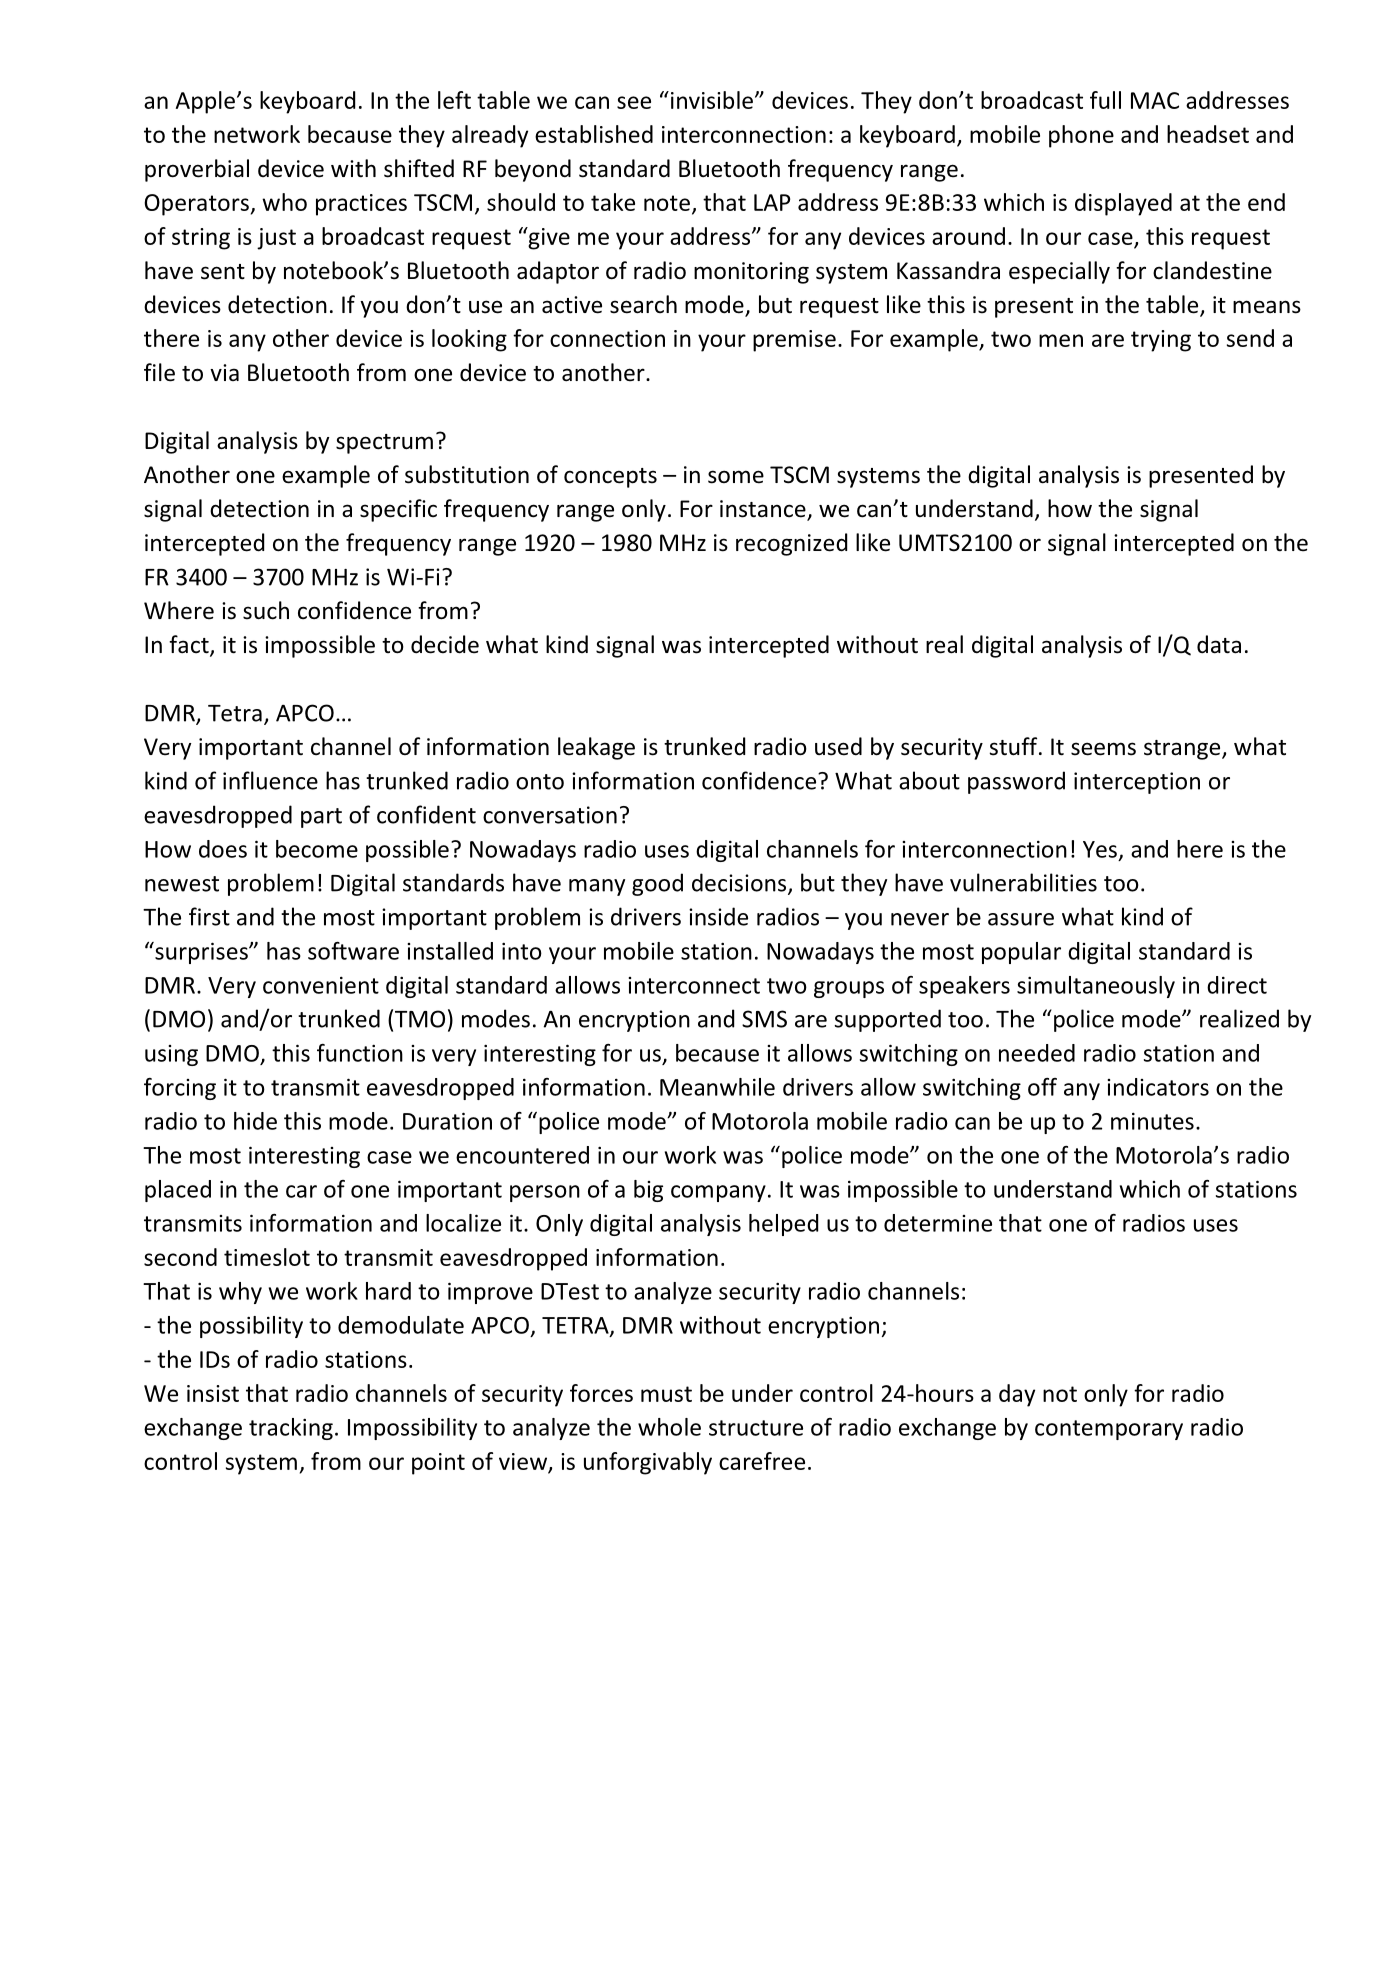 The width and height of the screenshot is (1397, 1977). I want to click on tracking, so click(291, 1429).
